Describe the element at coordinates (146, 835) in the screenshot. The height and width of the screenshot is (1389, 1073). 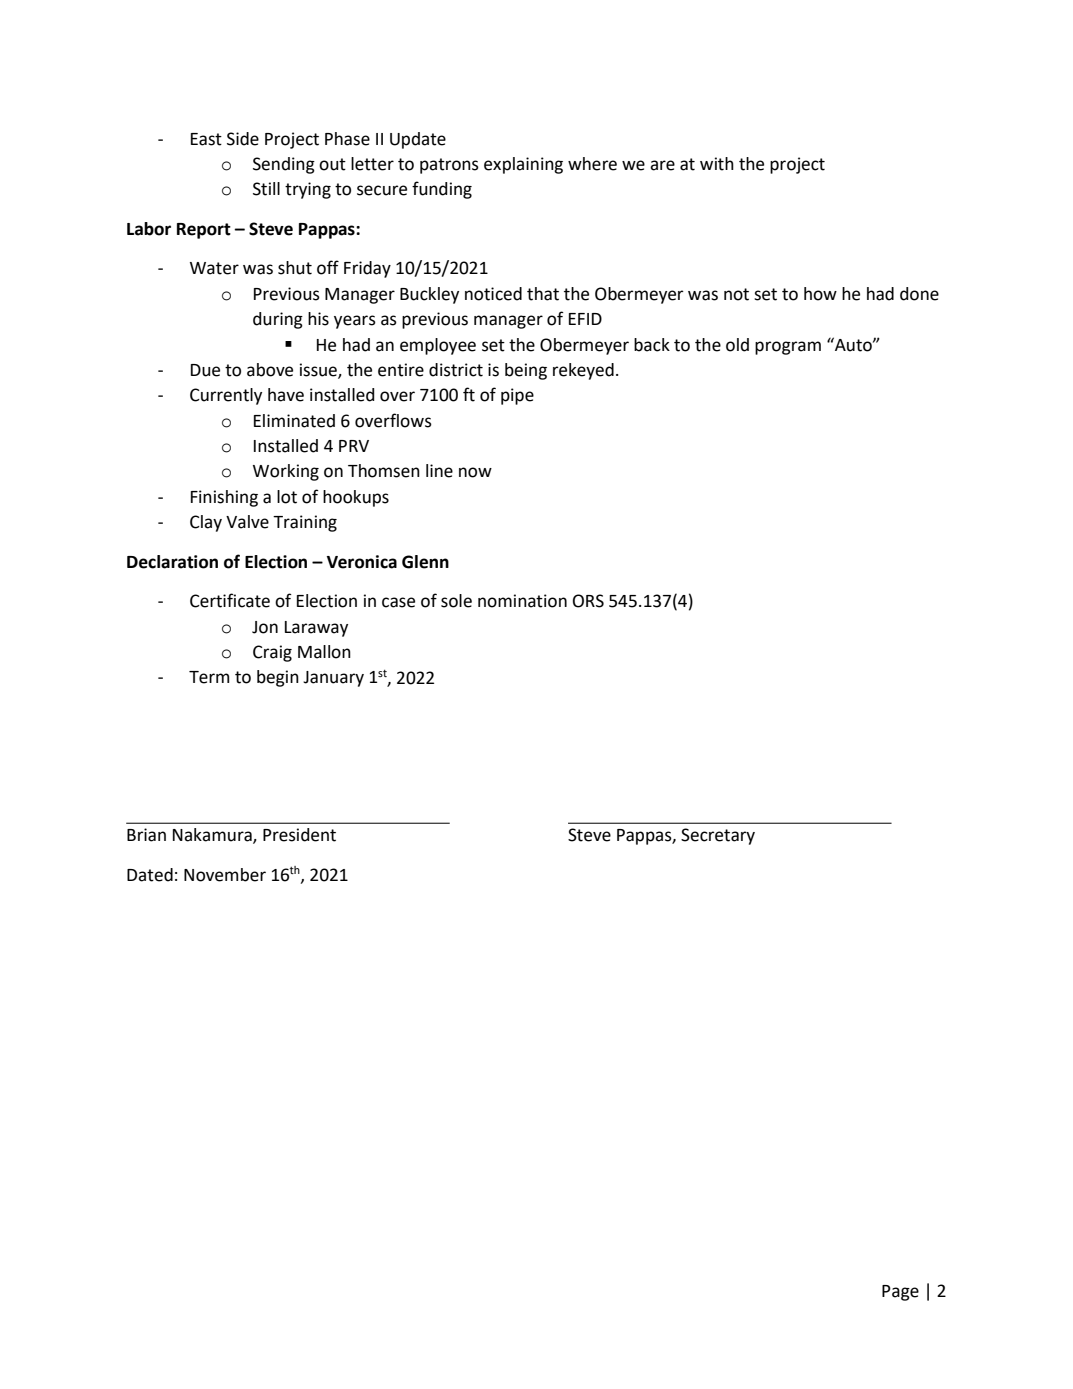
I see `Brian` at that location.
